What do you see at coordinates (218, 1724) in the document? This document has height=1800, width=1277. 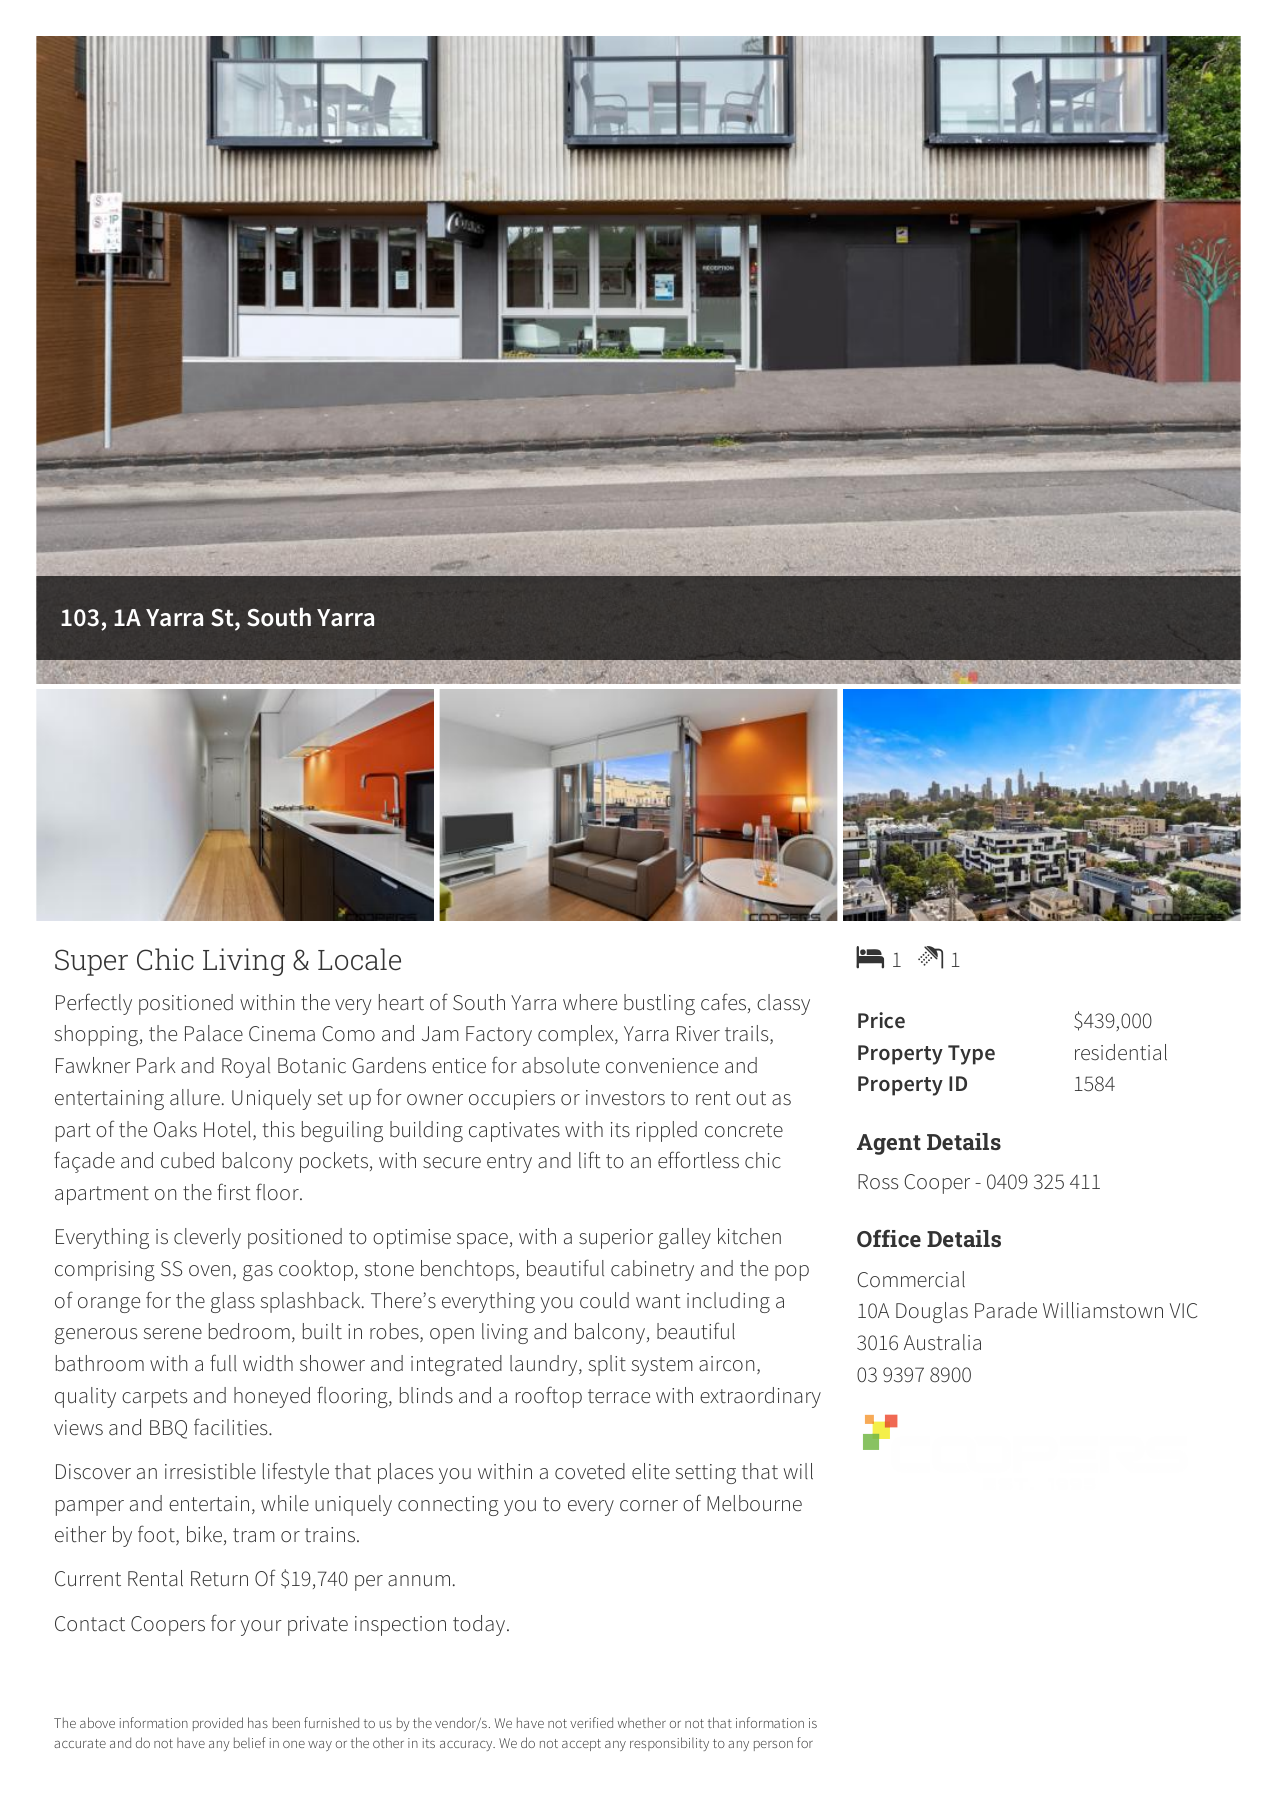 I see `provided` at bounding box center [218, 1724].
